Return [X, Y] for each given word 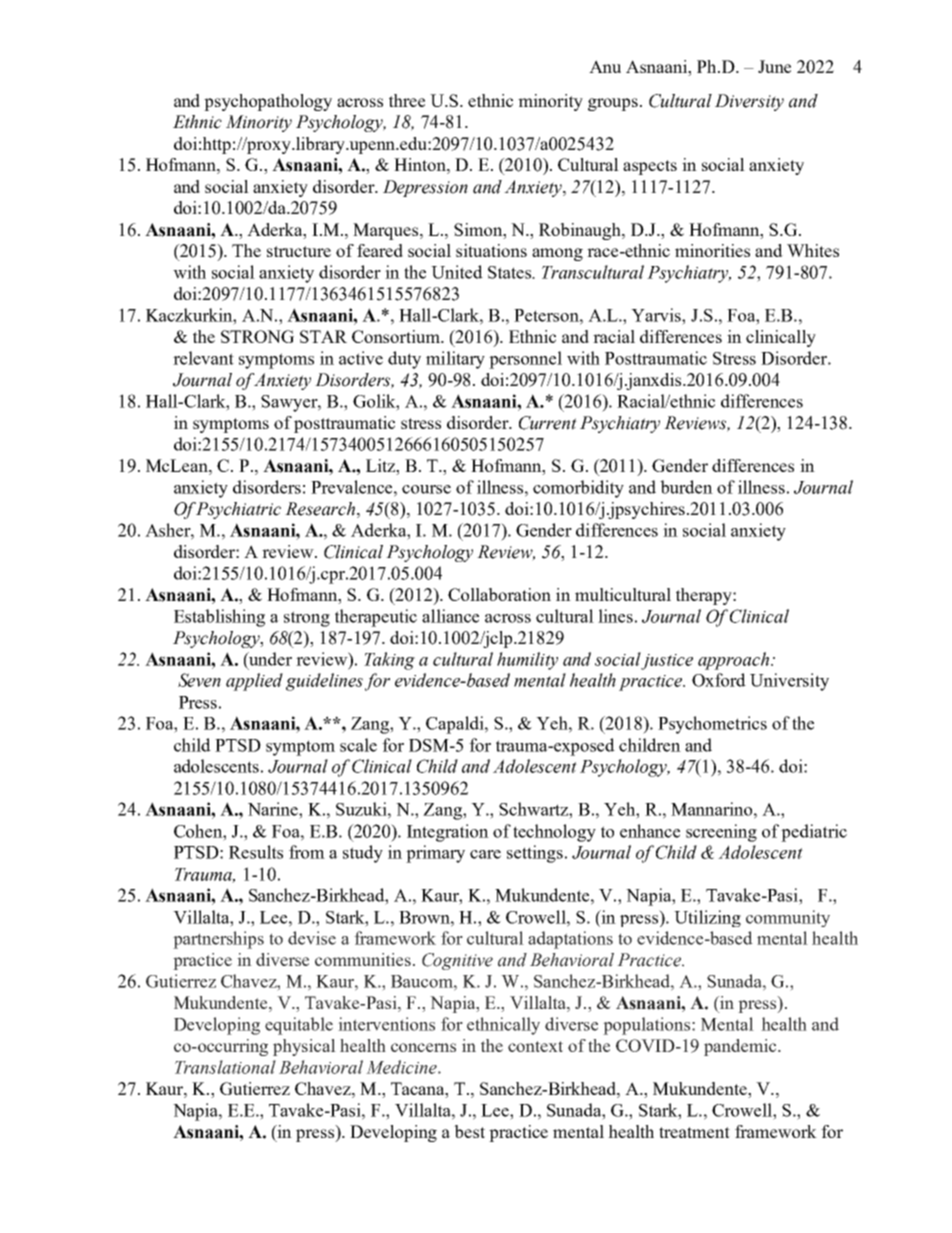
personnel [525, 360]
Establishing [219, 618]
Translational [225, 1067]
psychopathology [268, 102]
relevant [203, 358]
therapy [705, 596]
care [485, 854]
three [407, 100]
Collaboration [499, 594]
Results [256, 852]
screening [721, 833]
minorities [712, 250]
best [469, 1131]
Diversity [749, 102]
